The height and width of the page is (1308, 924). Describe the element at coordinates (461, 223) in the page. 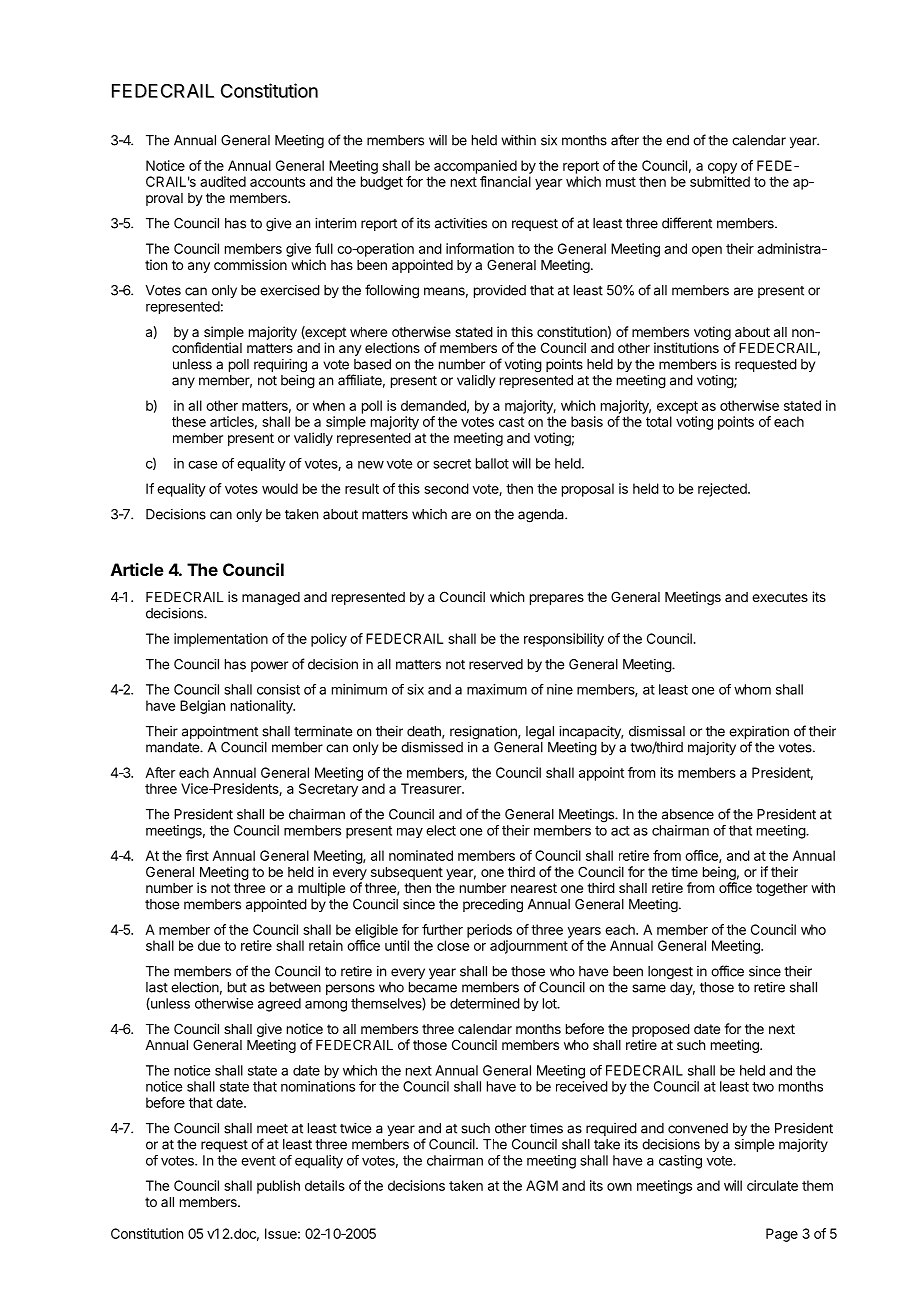

I see `activities` at that location.
